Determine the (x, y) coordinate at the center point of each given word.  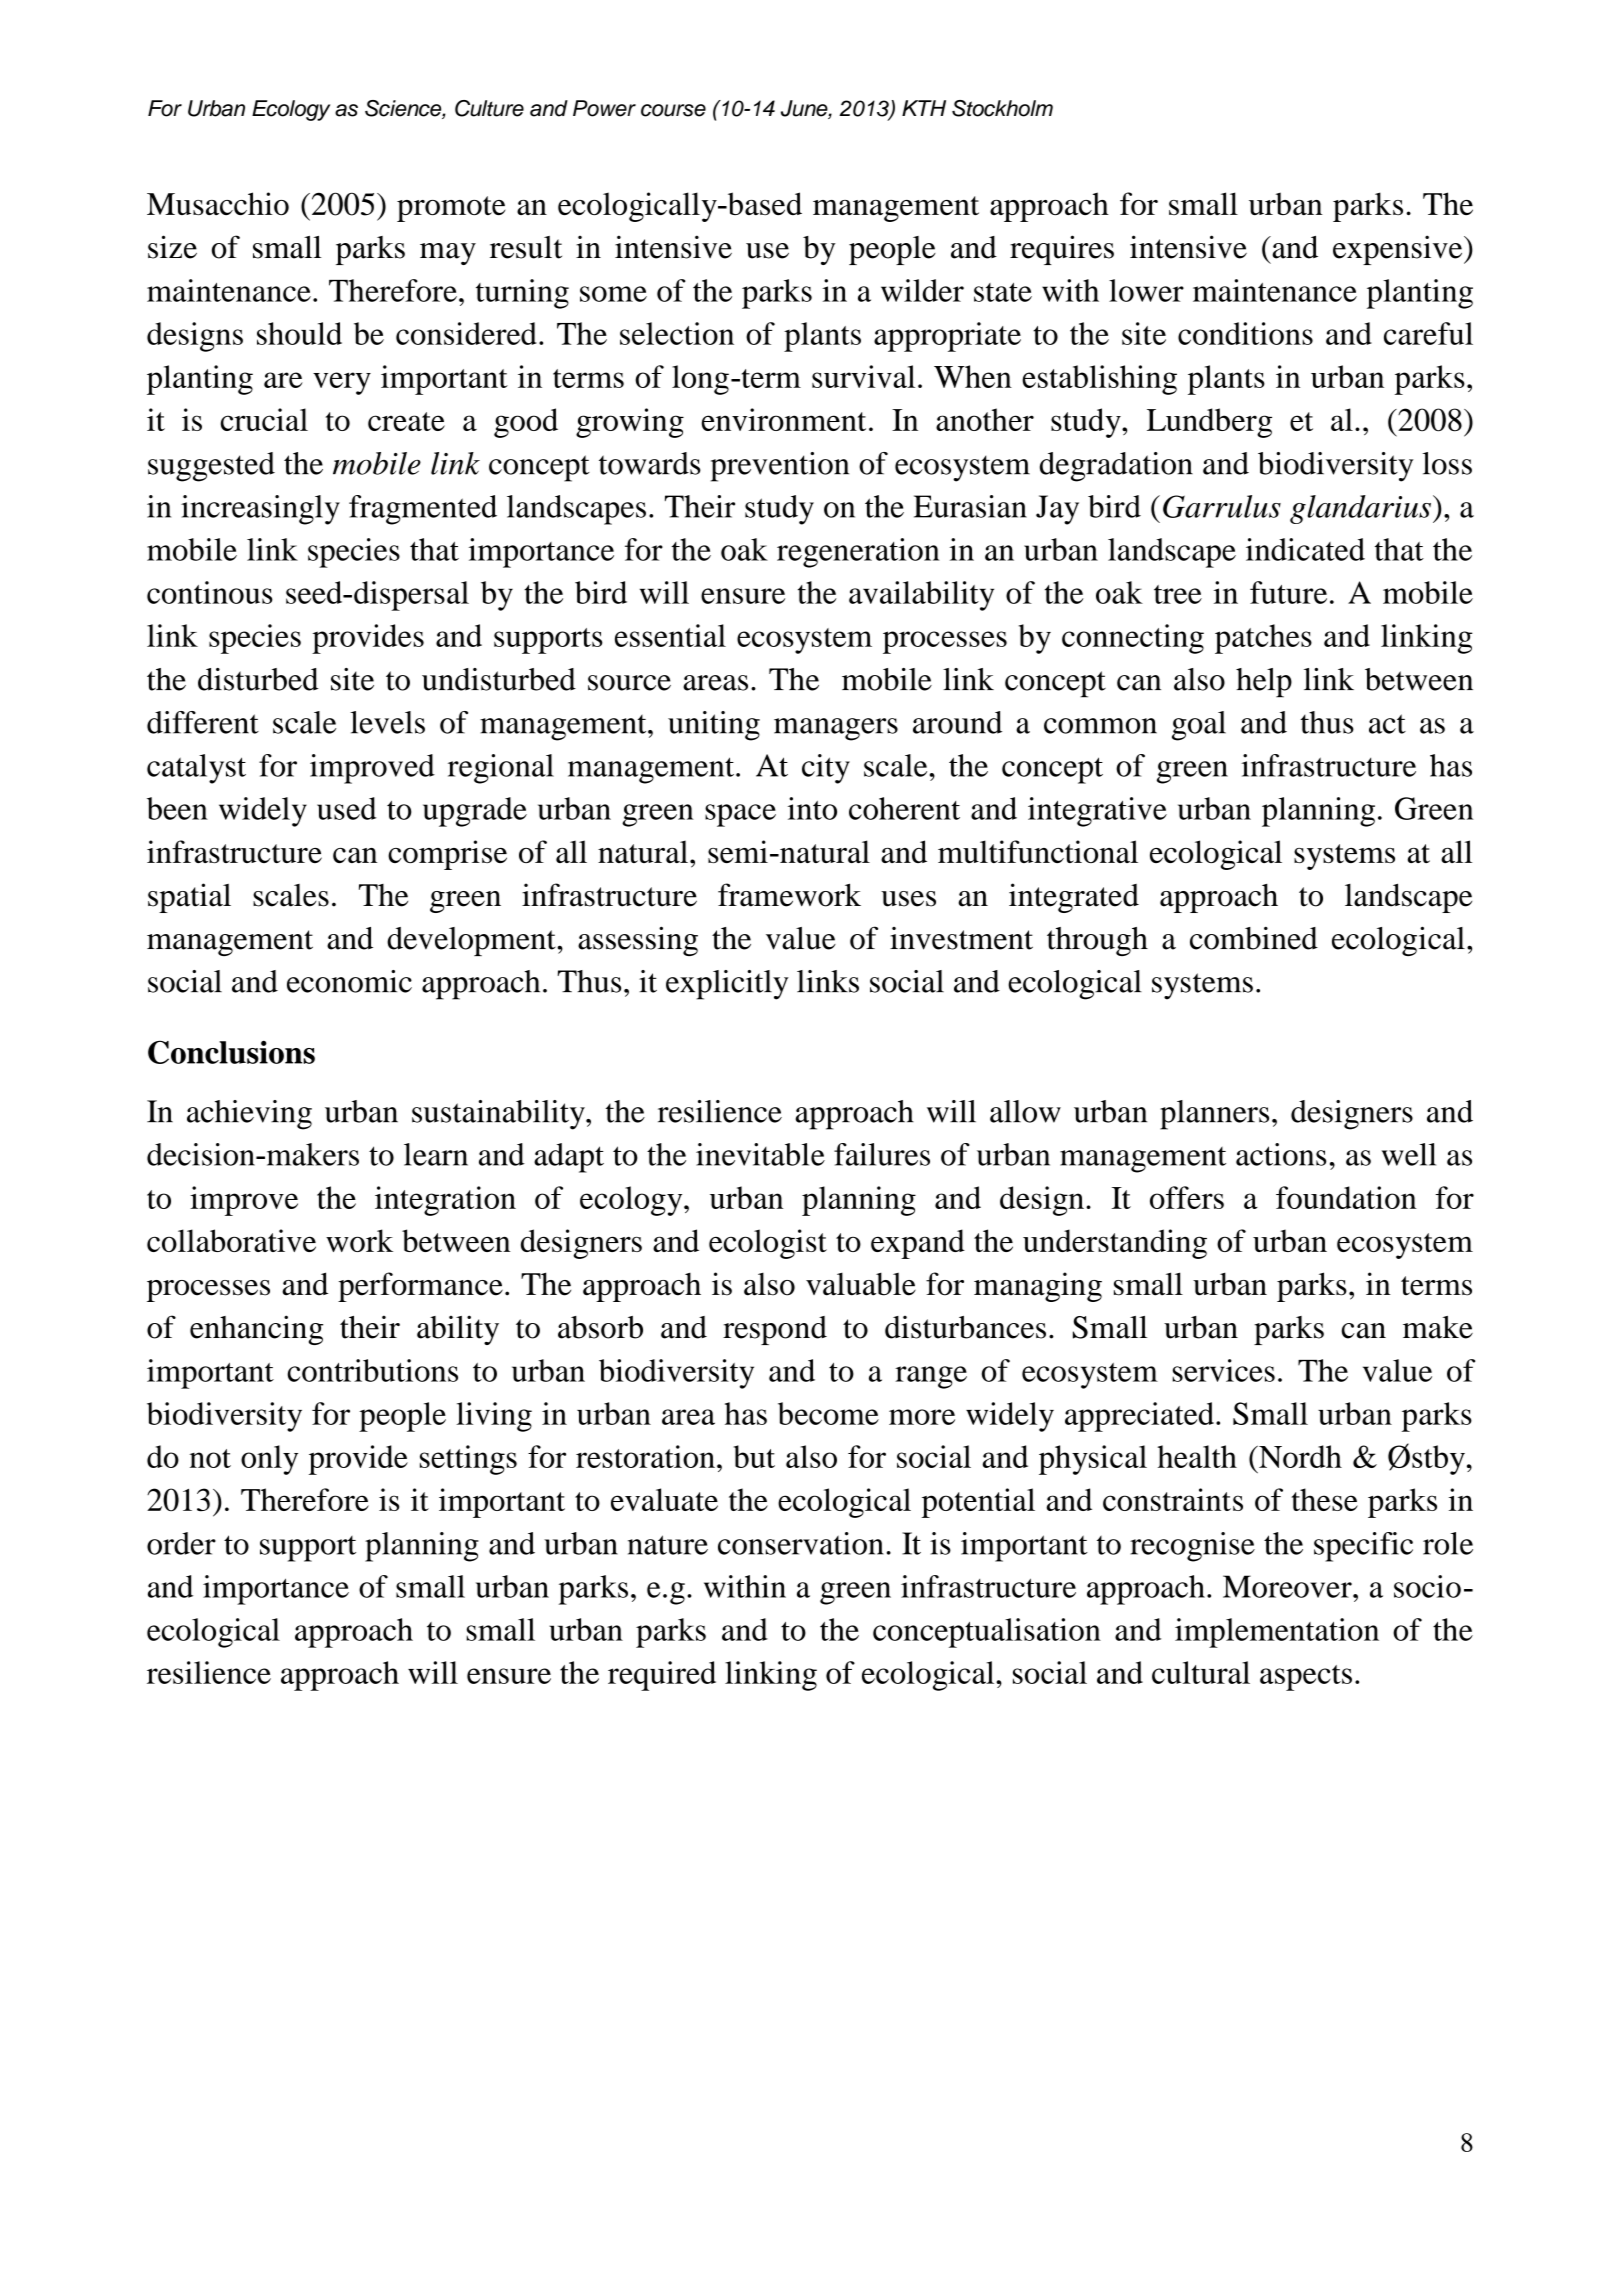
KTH (924, 108)
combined (1254, 938)
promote (451, 209)
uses (908, 899)
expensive (1399, 250)
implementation (1277, 1633)
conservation (801, 1543)
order (181, 1543)
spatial (189, 898)
